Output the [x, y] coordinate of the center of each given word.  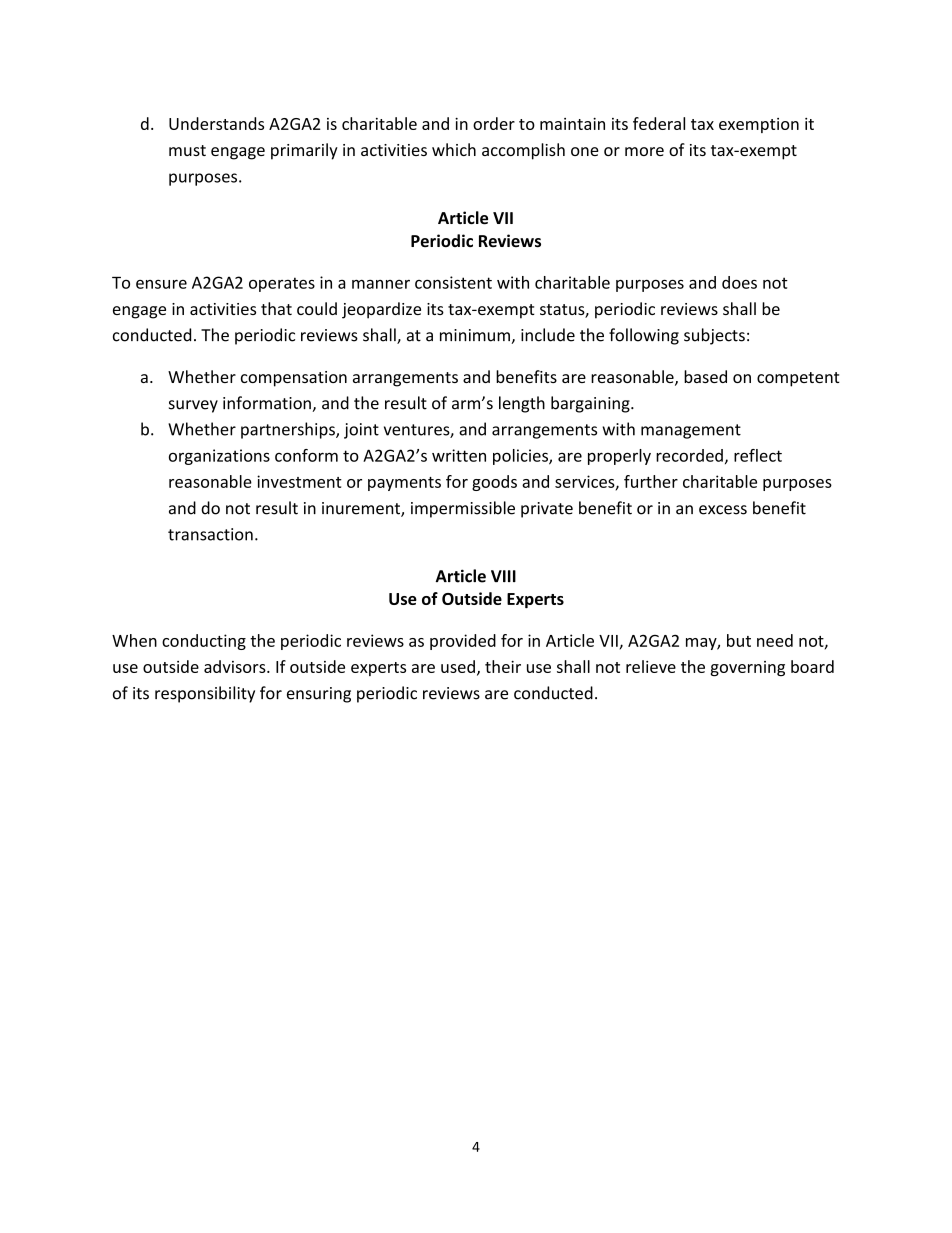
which [454, 149]
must [187, 150]
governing [748, 668]
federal [659, 123]
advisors [236, 666]
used [458, 666]
